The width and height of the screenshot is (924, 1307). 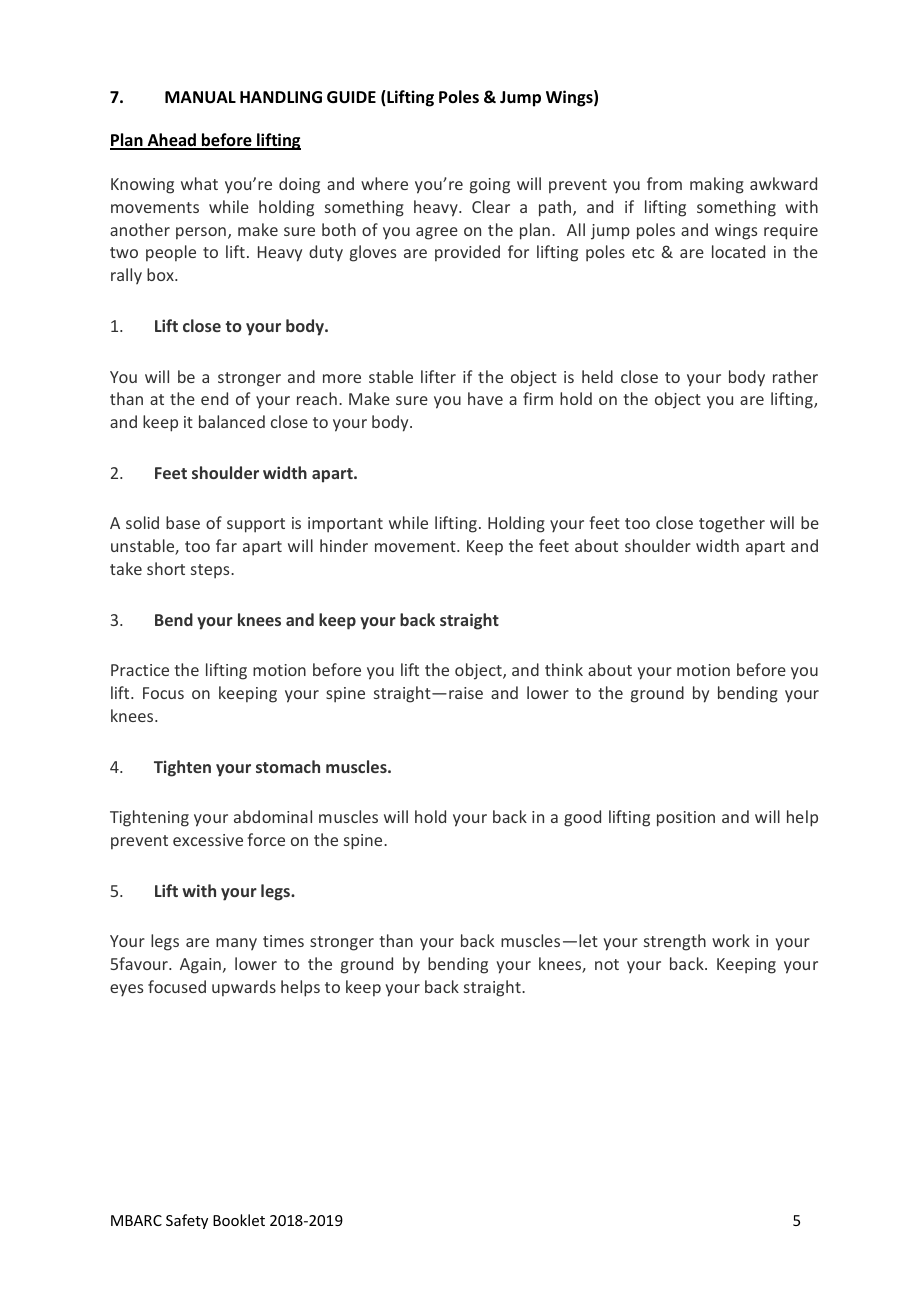 I want to click on together, so click(x=732, y=524).
